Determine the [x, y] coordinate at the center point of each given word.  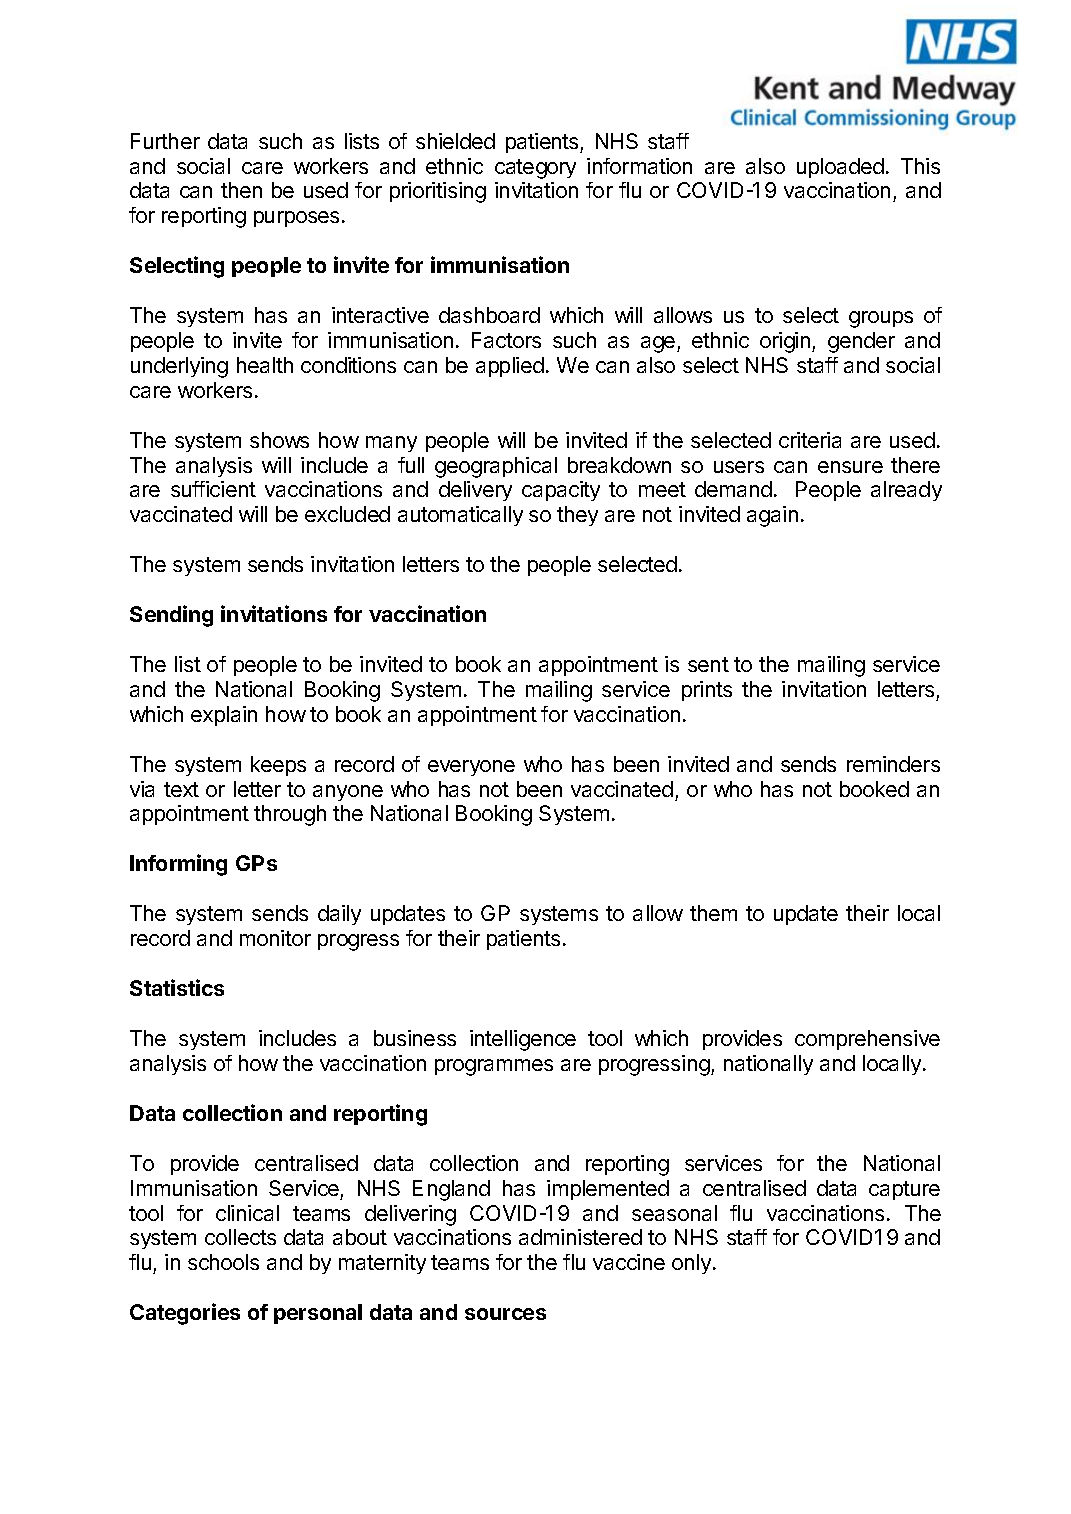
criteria [810, 440]
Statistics [177, 987]
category [535, 169]
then [241, 190]
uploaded [840, 168]
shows [279, 440]
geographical [496, 467]
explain [224, 716]
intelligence [523, 1040]
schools [223, 1262]
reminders [893, 764]
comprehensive [867, 1040]
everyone [471, 768]
